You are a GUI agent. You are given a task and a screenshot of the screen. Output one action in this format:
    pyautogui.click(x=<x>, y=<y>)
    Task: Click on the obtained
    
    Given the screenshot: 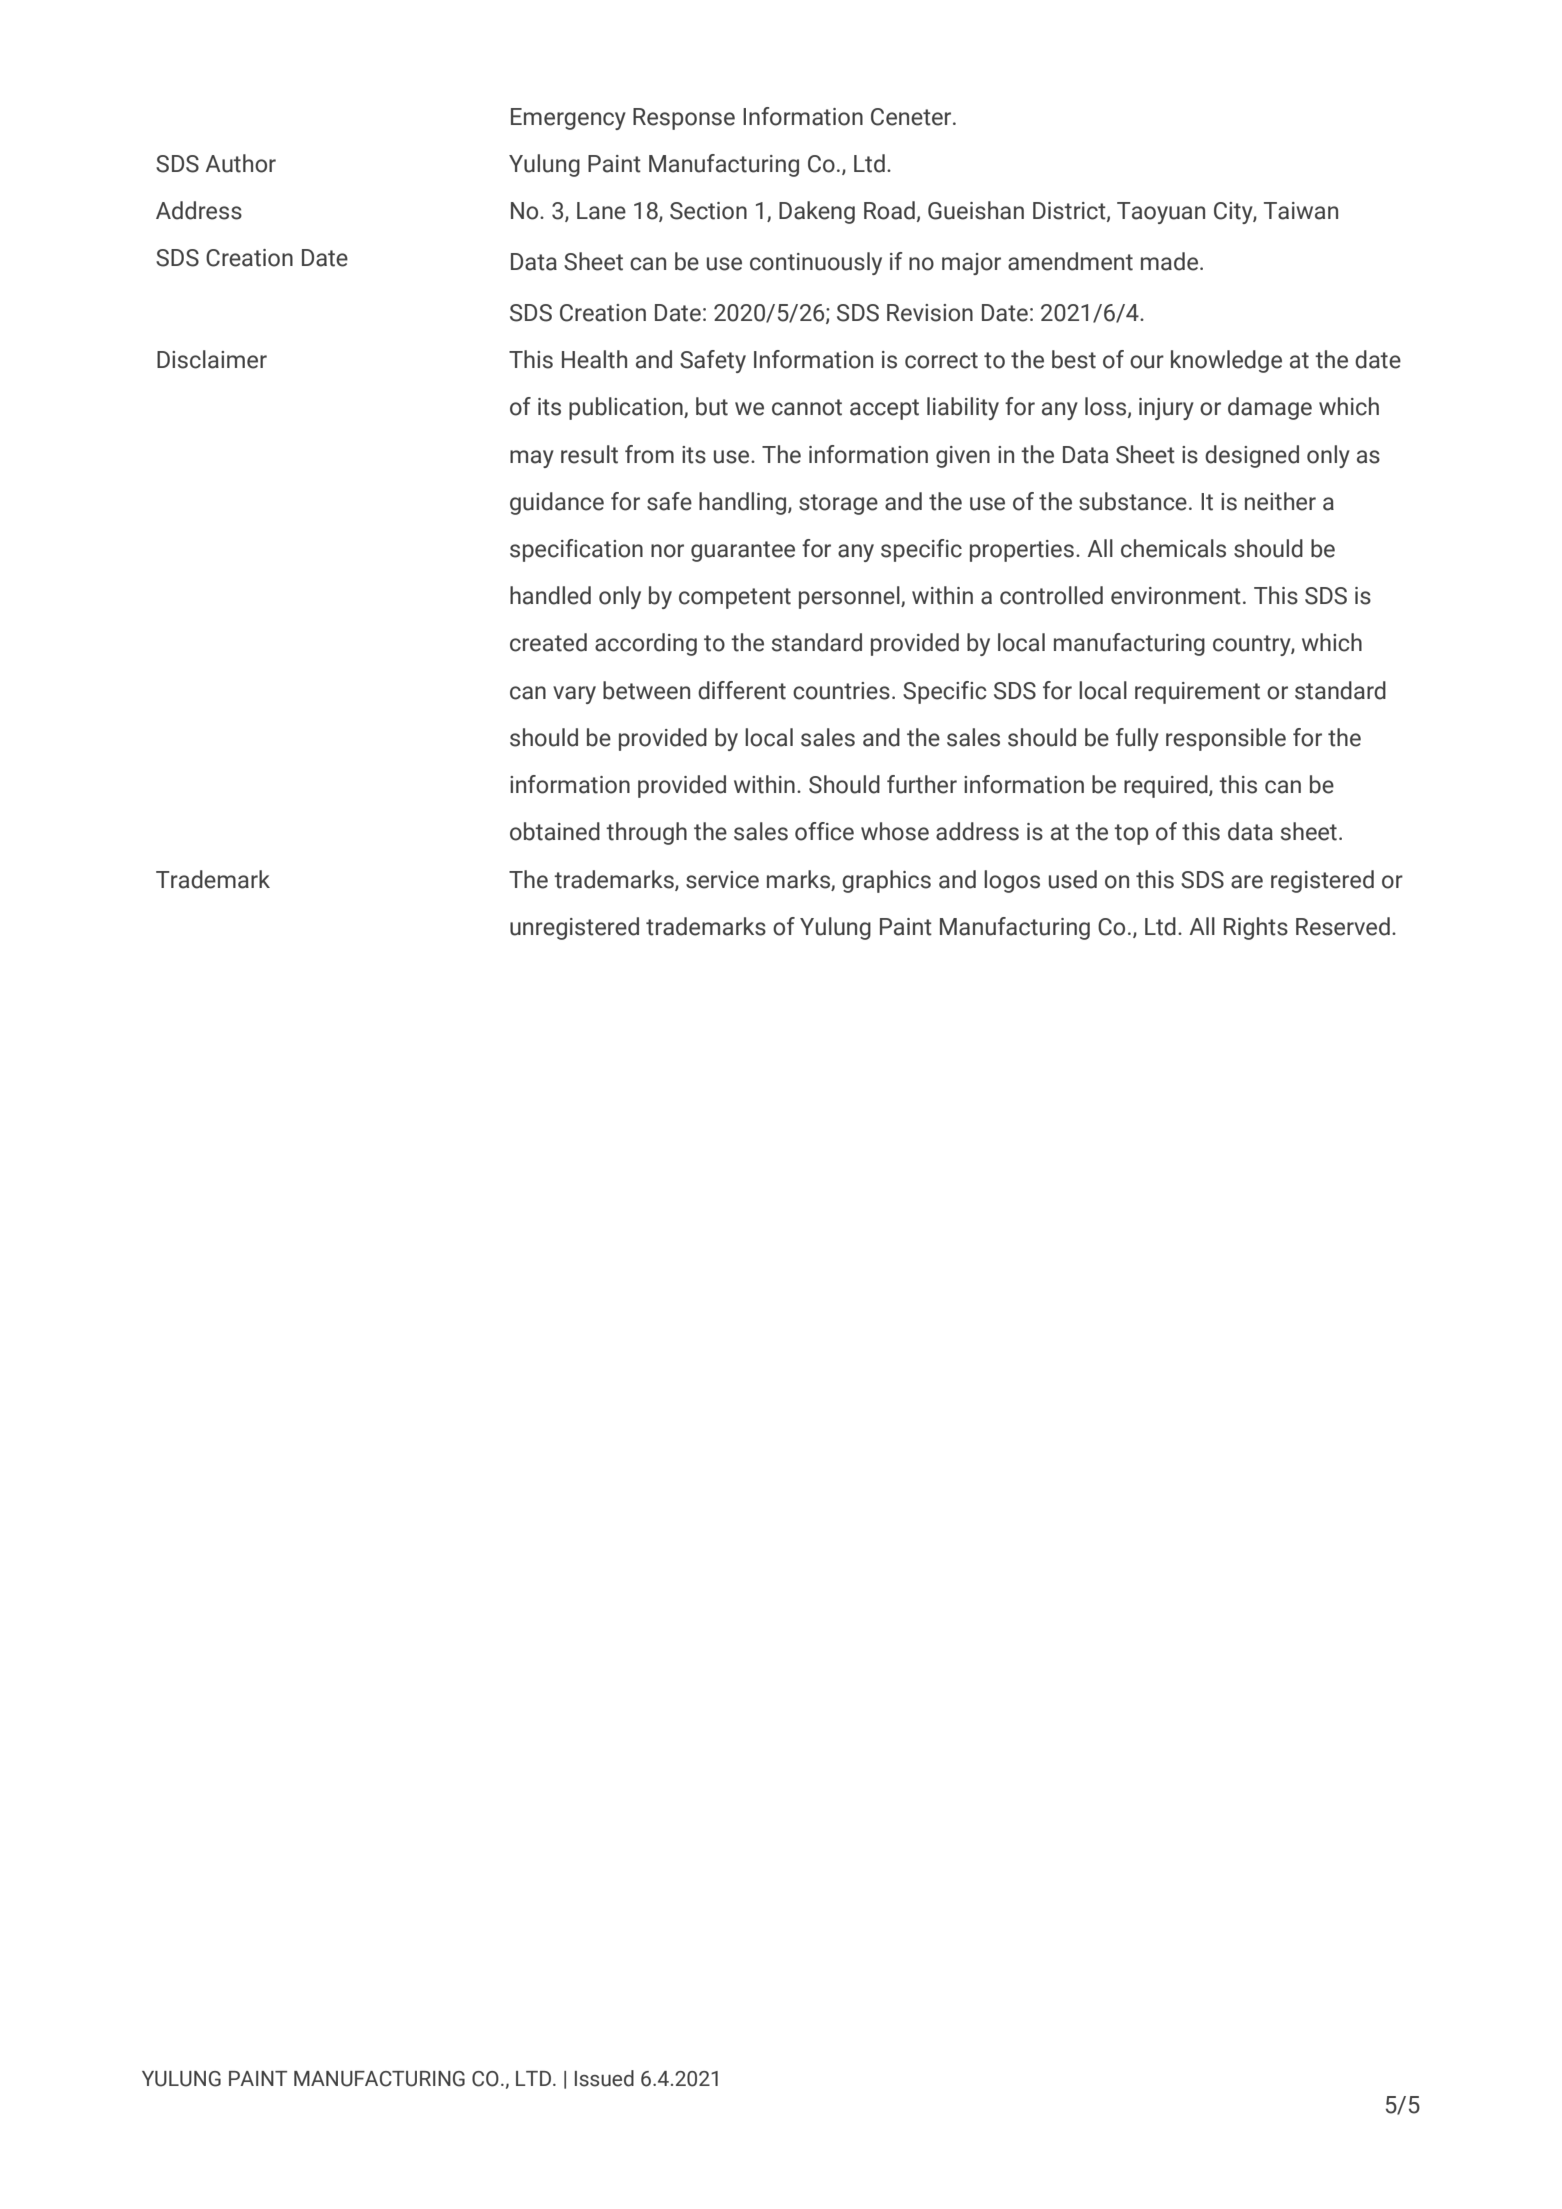 What is the action you would take?
    pyautogui.click(x=555, y=831)
